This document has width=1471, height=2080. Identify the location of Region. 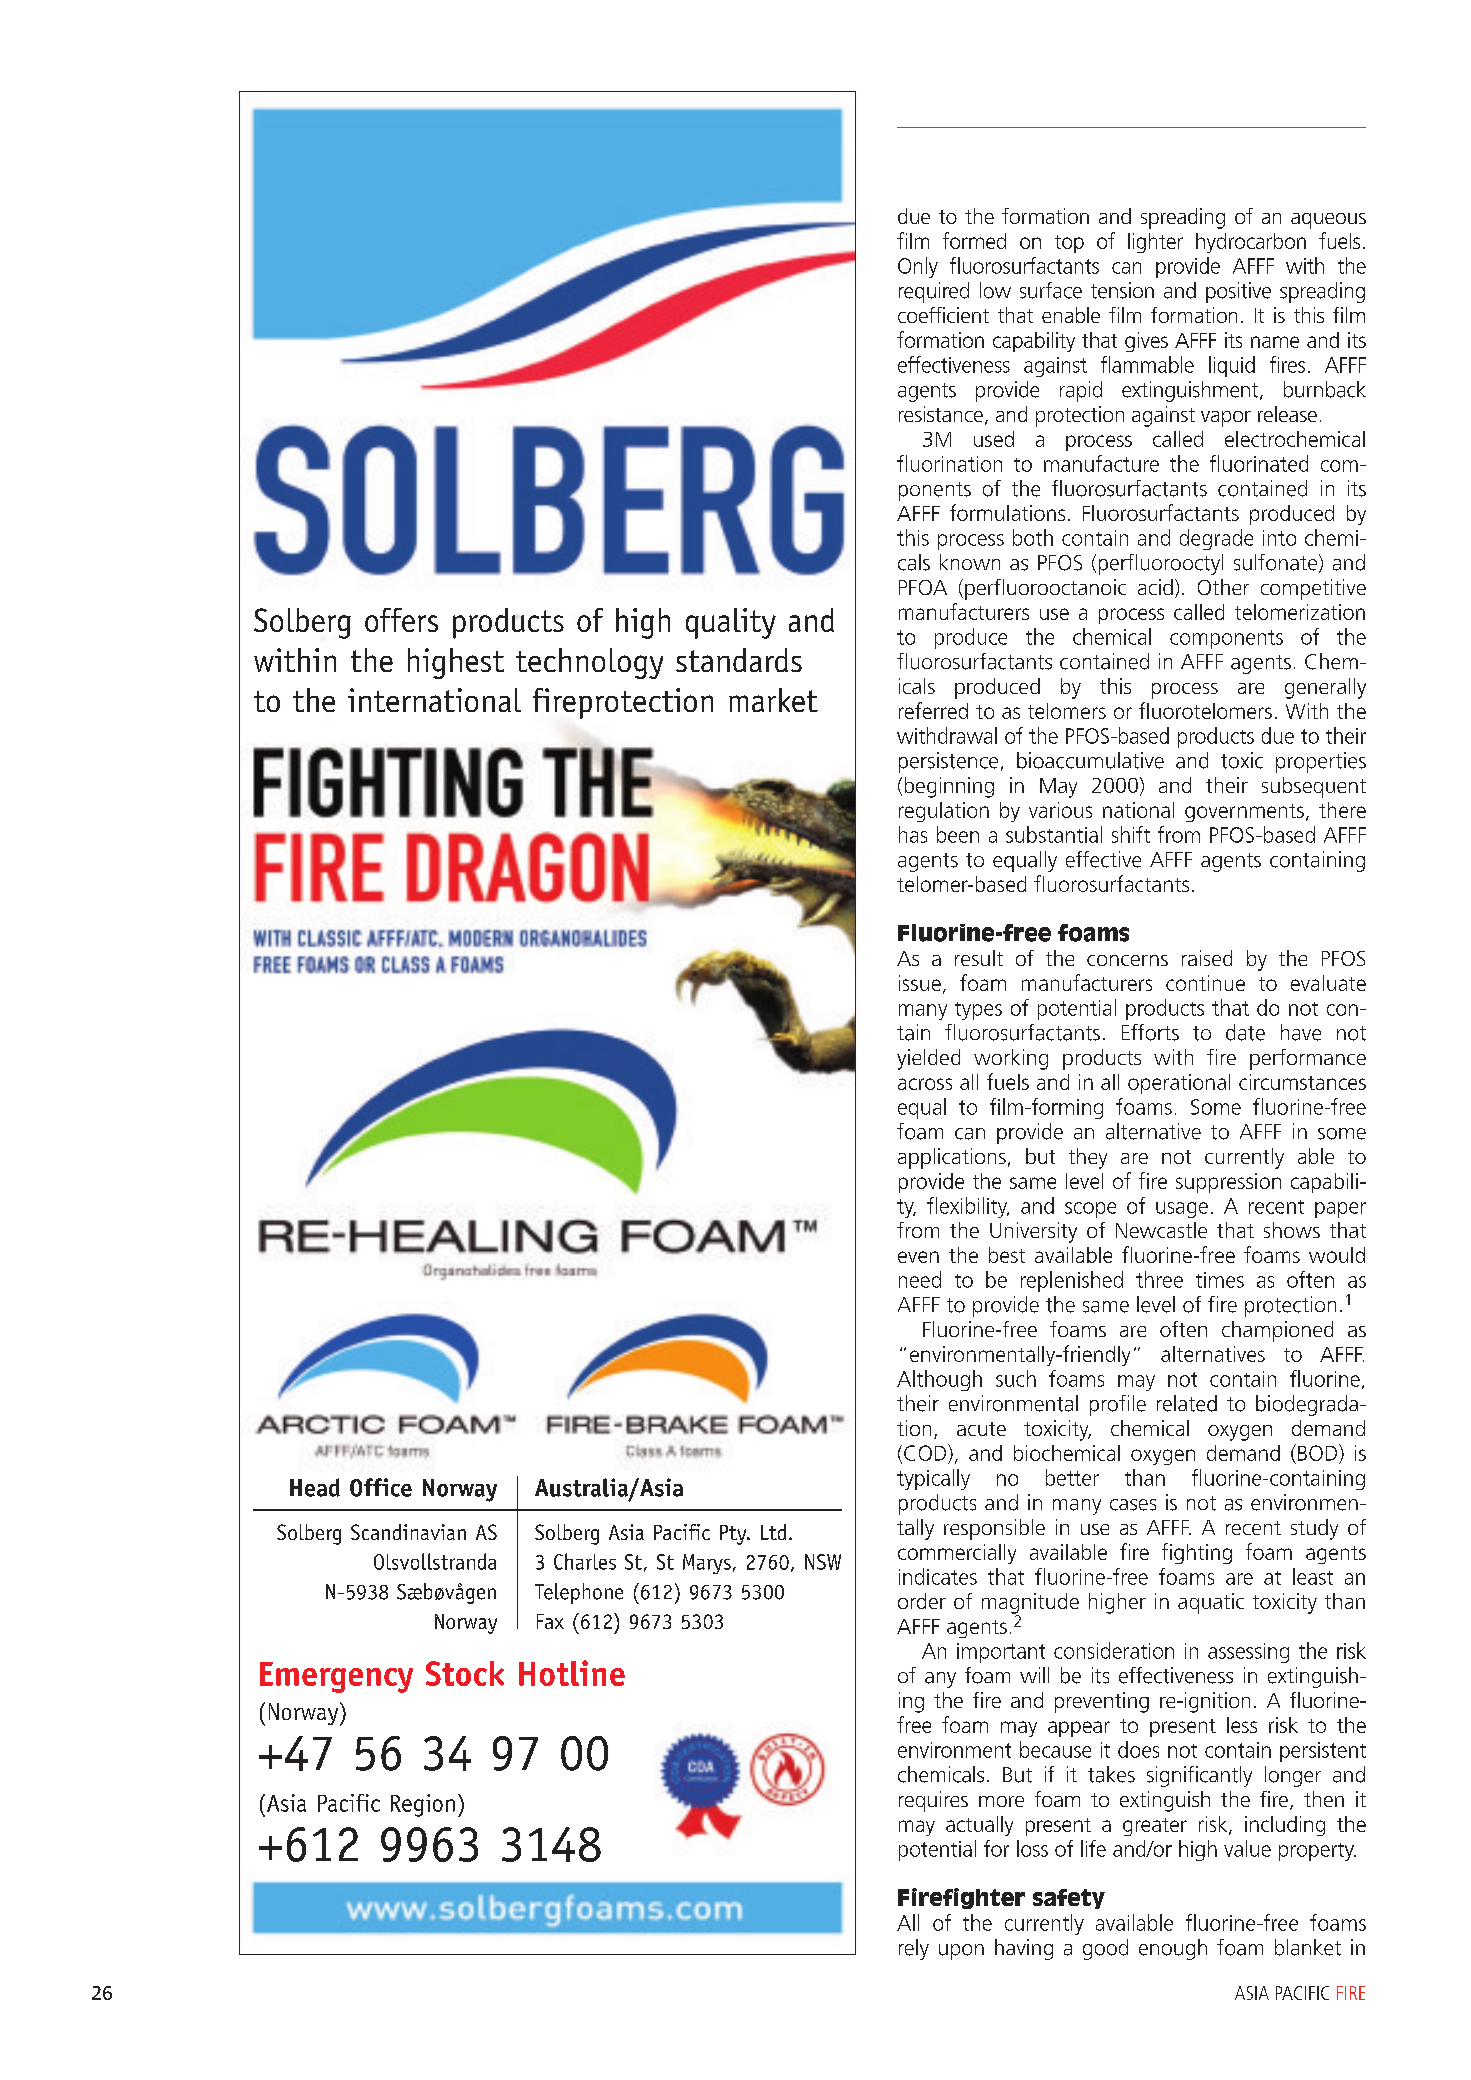
(423, 1805).
